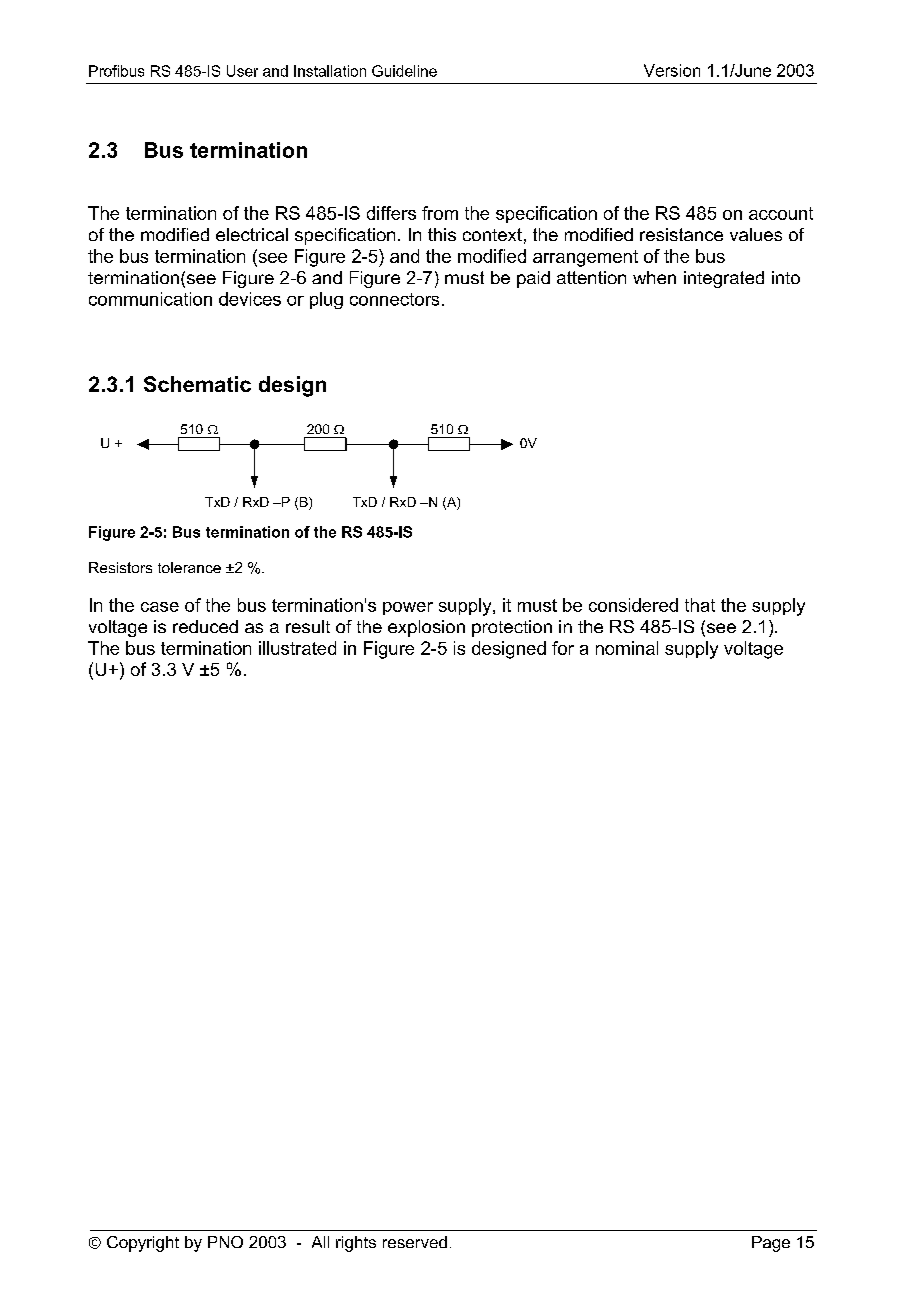 Image resolution: width=924 pixels, height=1308 pixels. Describe the element at coordinates (627, 648) in the image. I see `nominal` at that location.
